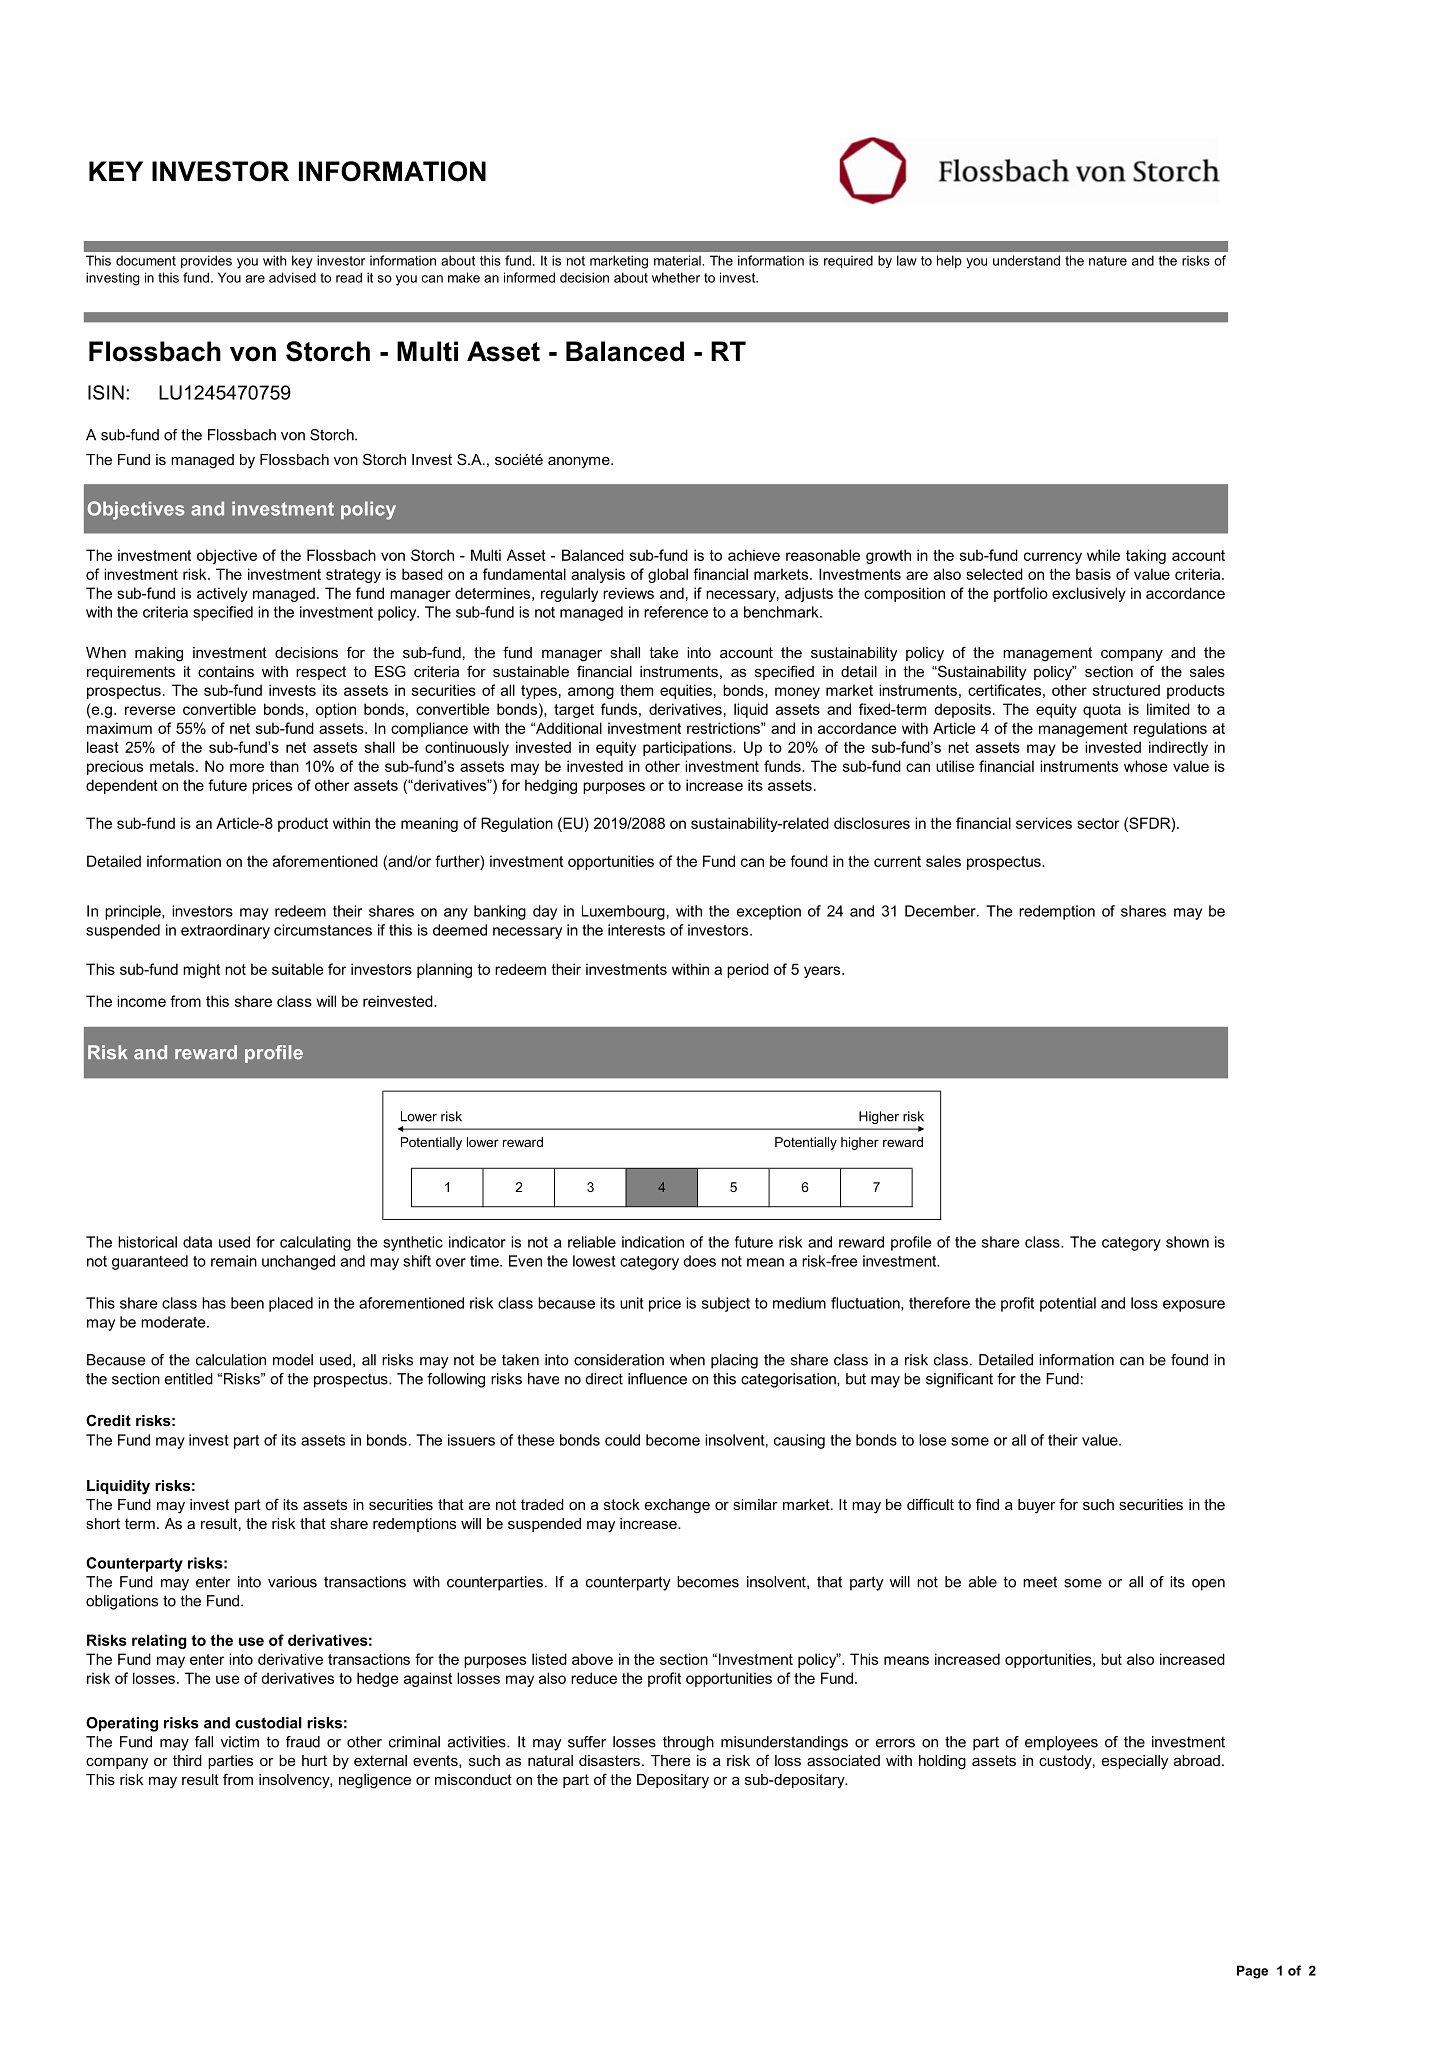 This screenshot has height=2049, width=1448. Describe the element at coordinates (292, 277) in the screenshot. I see `advised` at that location.
